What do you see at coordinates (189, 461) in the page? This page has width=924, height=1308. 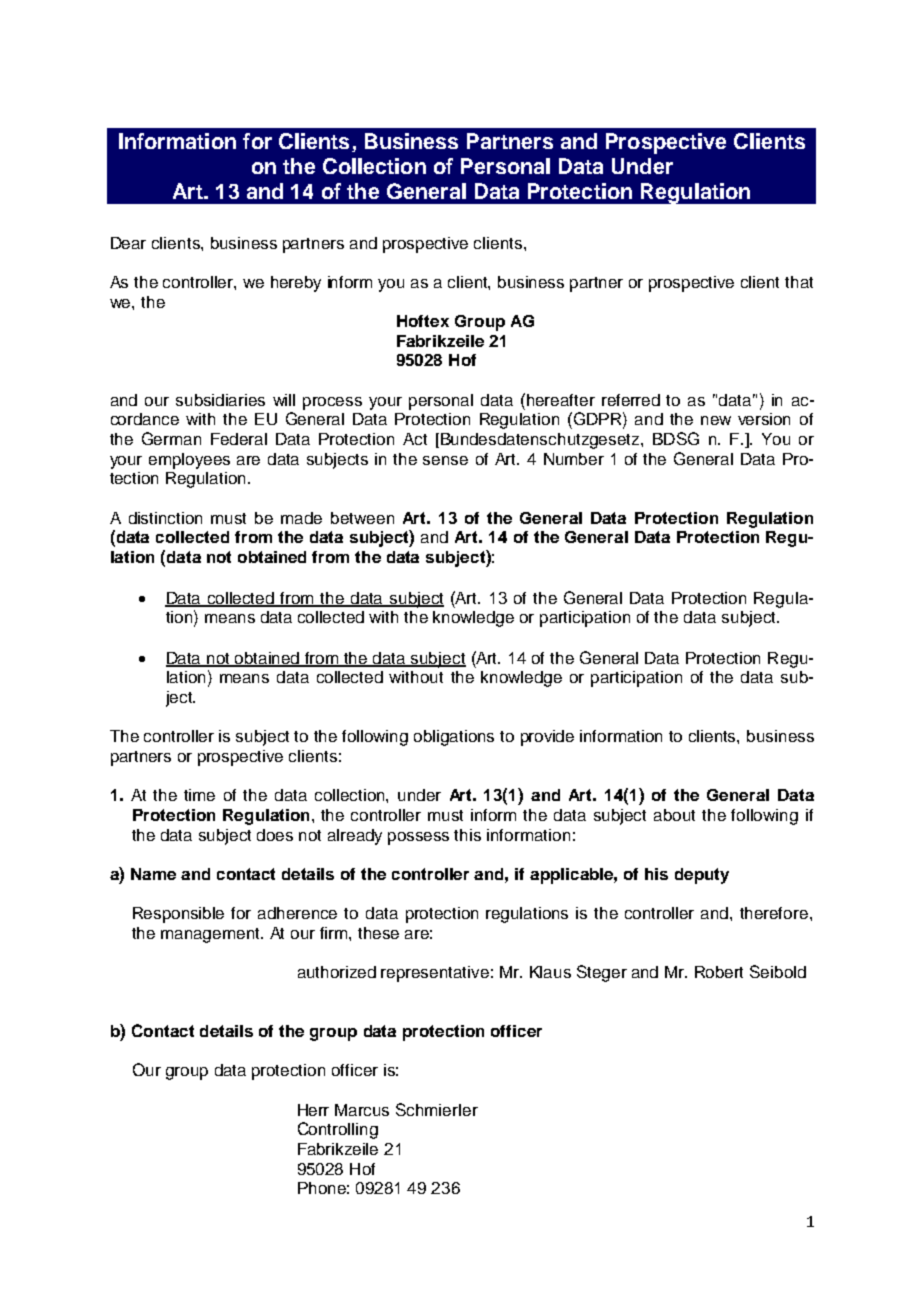 I see `employees` at bounding box center [189, 461].
